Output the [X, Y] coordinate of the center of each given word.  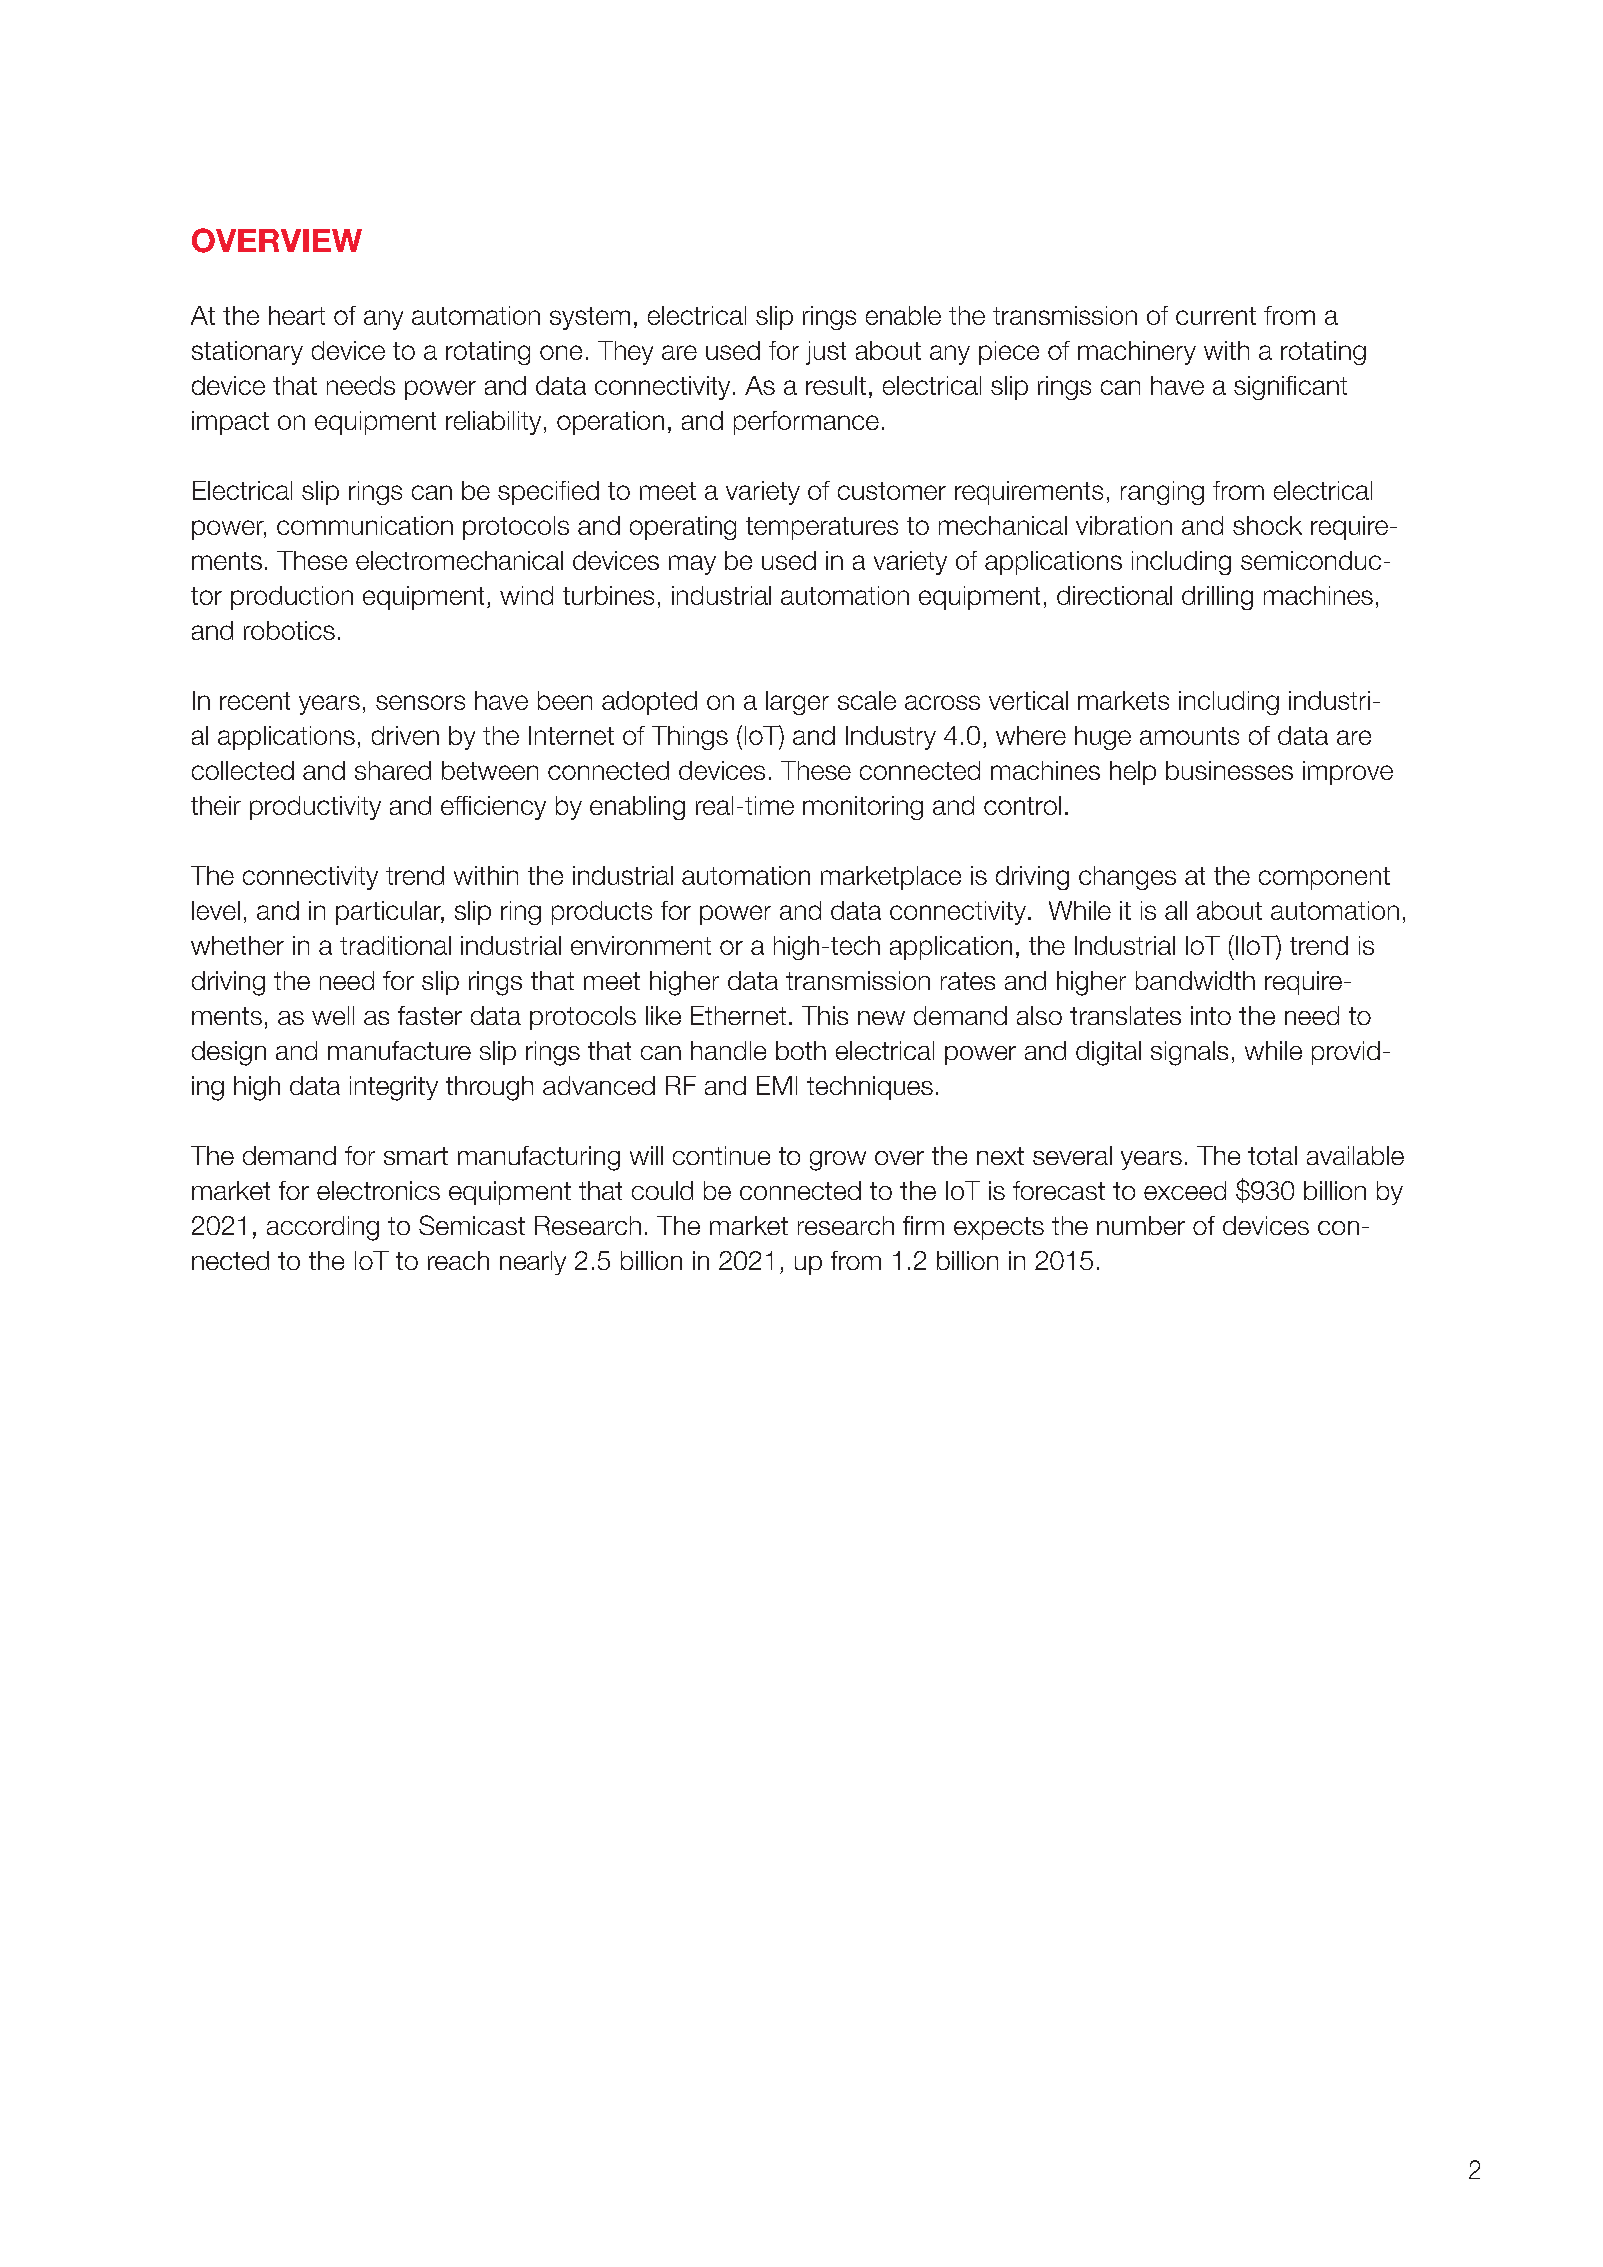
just [826, 353]
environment [641, 945]
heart [297, 315]
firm [923, 1225]
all [1176, 910]
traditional [395, 945]
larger [797, 703]
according [323, 1228]
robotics [289, 630]
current [1216, 316]
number [1141, 1225]
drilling [1217, 598]
